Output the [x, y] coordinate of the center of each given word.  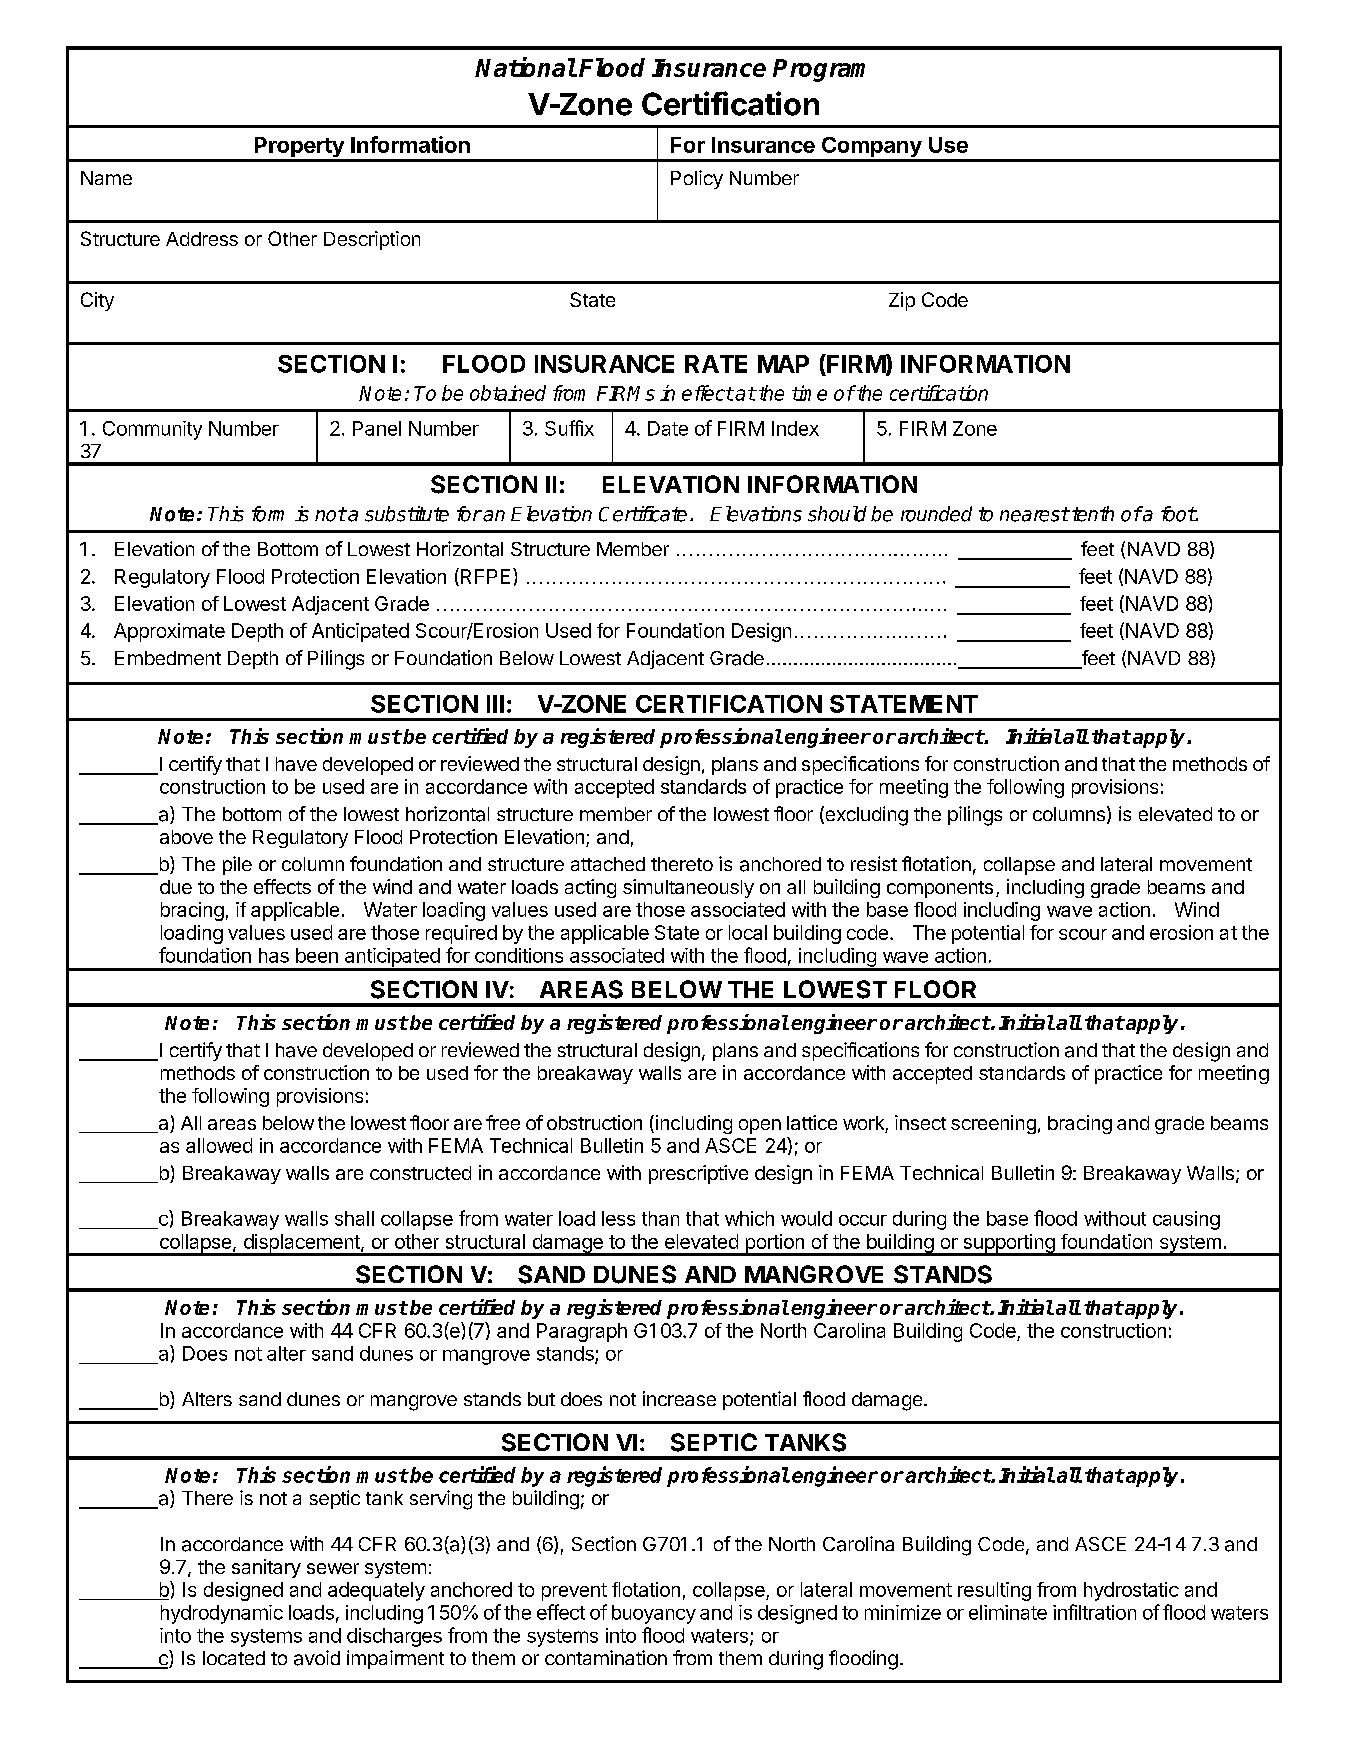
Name [106, 178]
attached [608, 864]
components [940, 889]
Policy [697, 179]
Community [152, 430]
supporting [1009, 1244]
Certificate [643, 514]
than [660, 1218]
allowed [219, 1145]
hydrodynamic [222, 1614]
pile [237, 865]
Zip [902, 301]
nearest [1034, 514]
